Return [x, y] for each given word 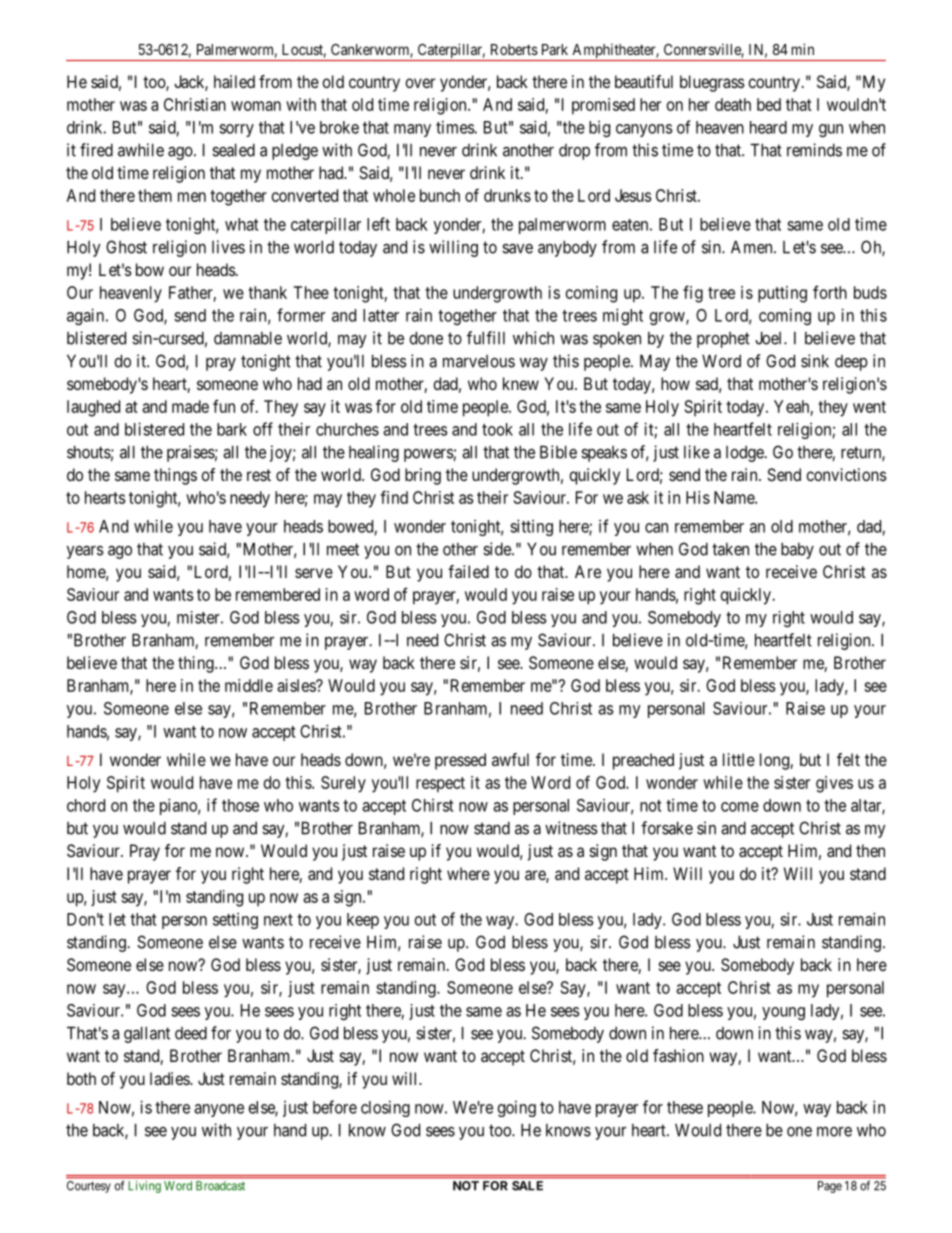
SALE [527, 1186]
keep [363, 921]
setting [235, 921]
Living [145, 1187]
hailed [234, 81]
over [420, 83]
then [870, 850]
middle [249, 685]
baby [797, 550]
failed [468, 571]
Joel [770, 338]
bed [769, 104]
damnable [248, 338]
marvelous [479, 361]
